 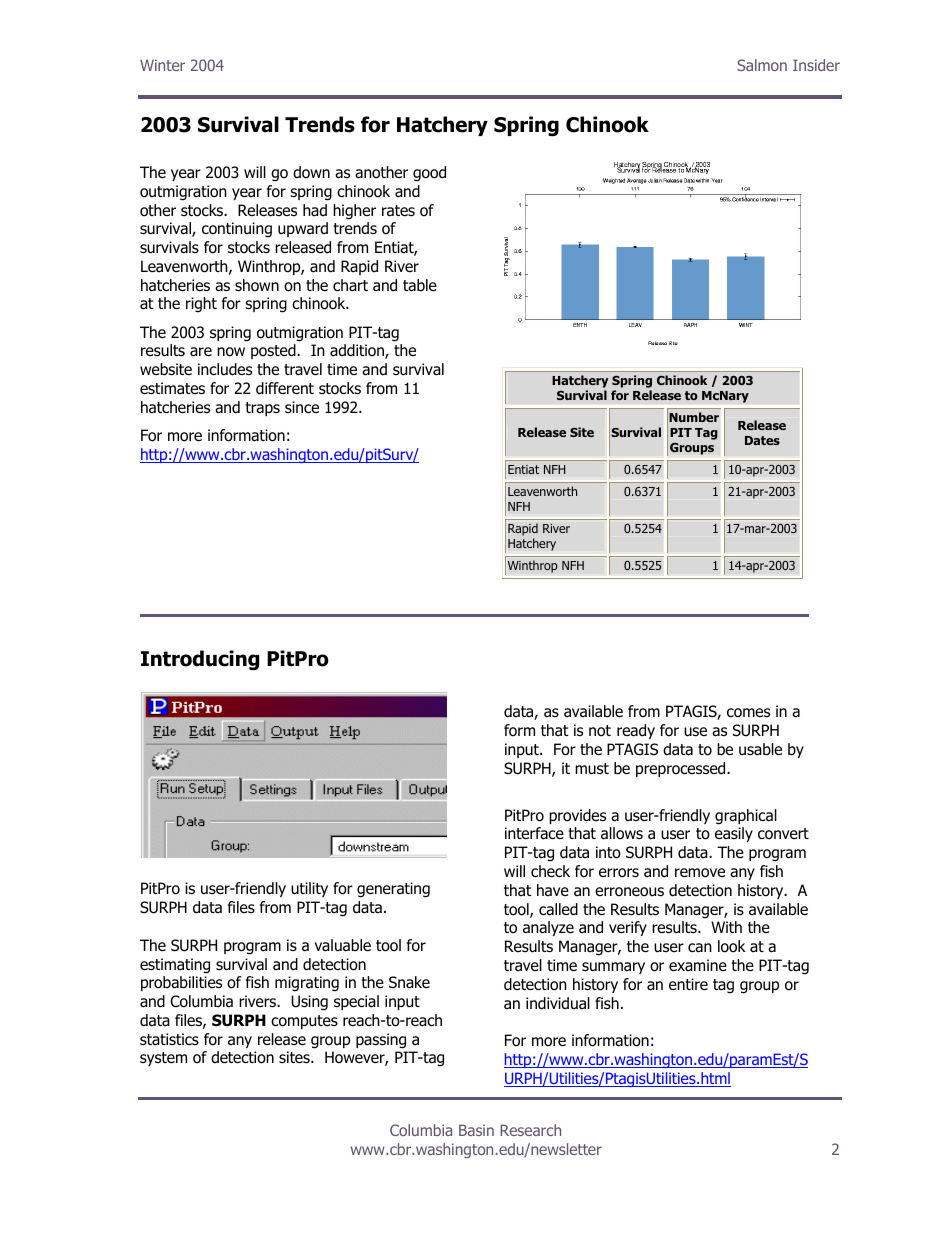 I want to click on Winter, so click(x=162, y=65).
